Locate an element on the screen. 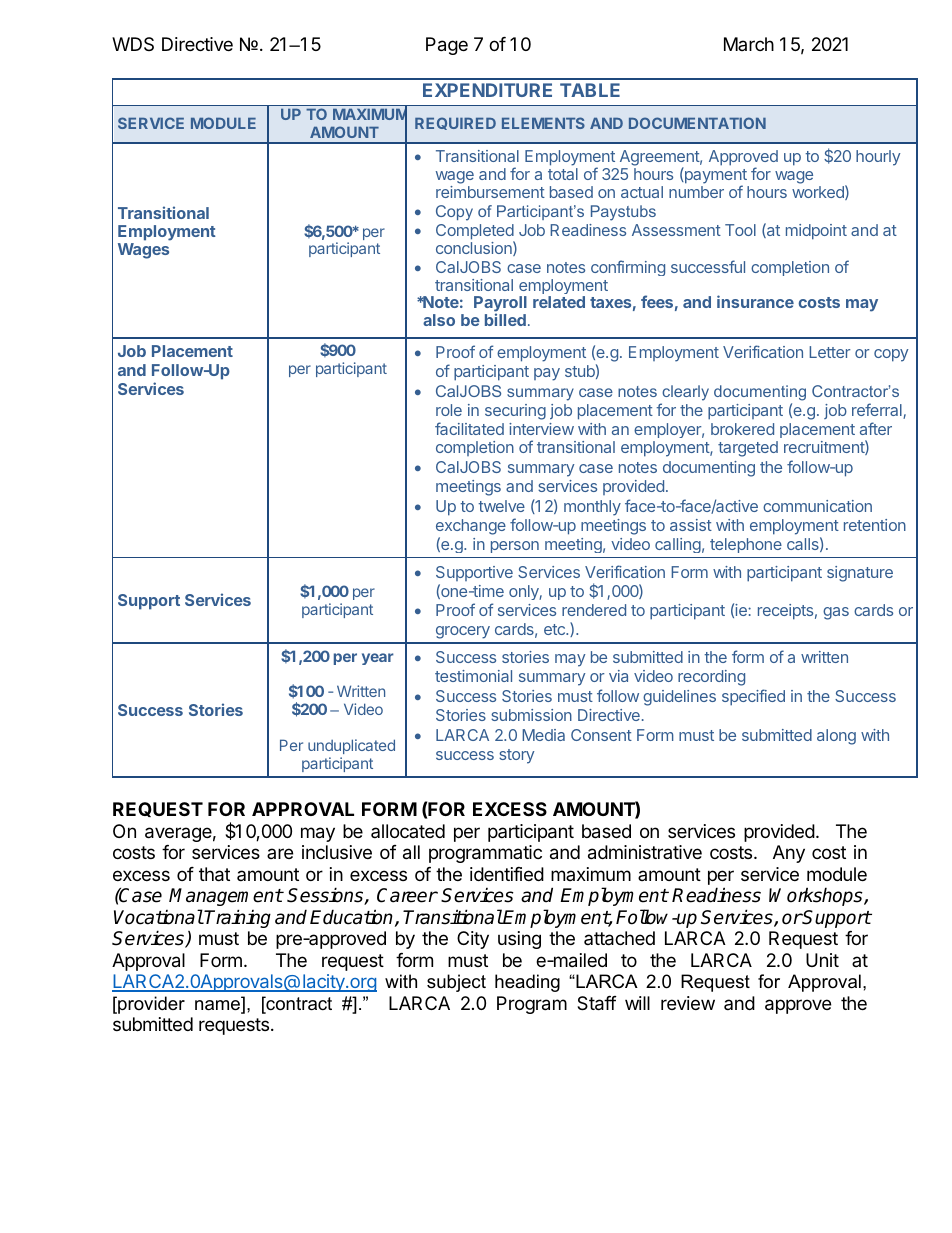 This screenshot has width=952, height=1233. WDS is located at coordinates (133, 44).
